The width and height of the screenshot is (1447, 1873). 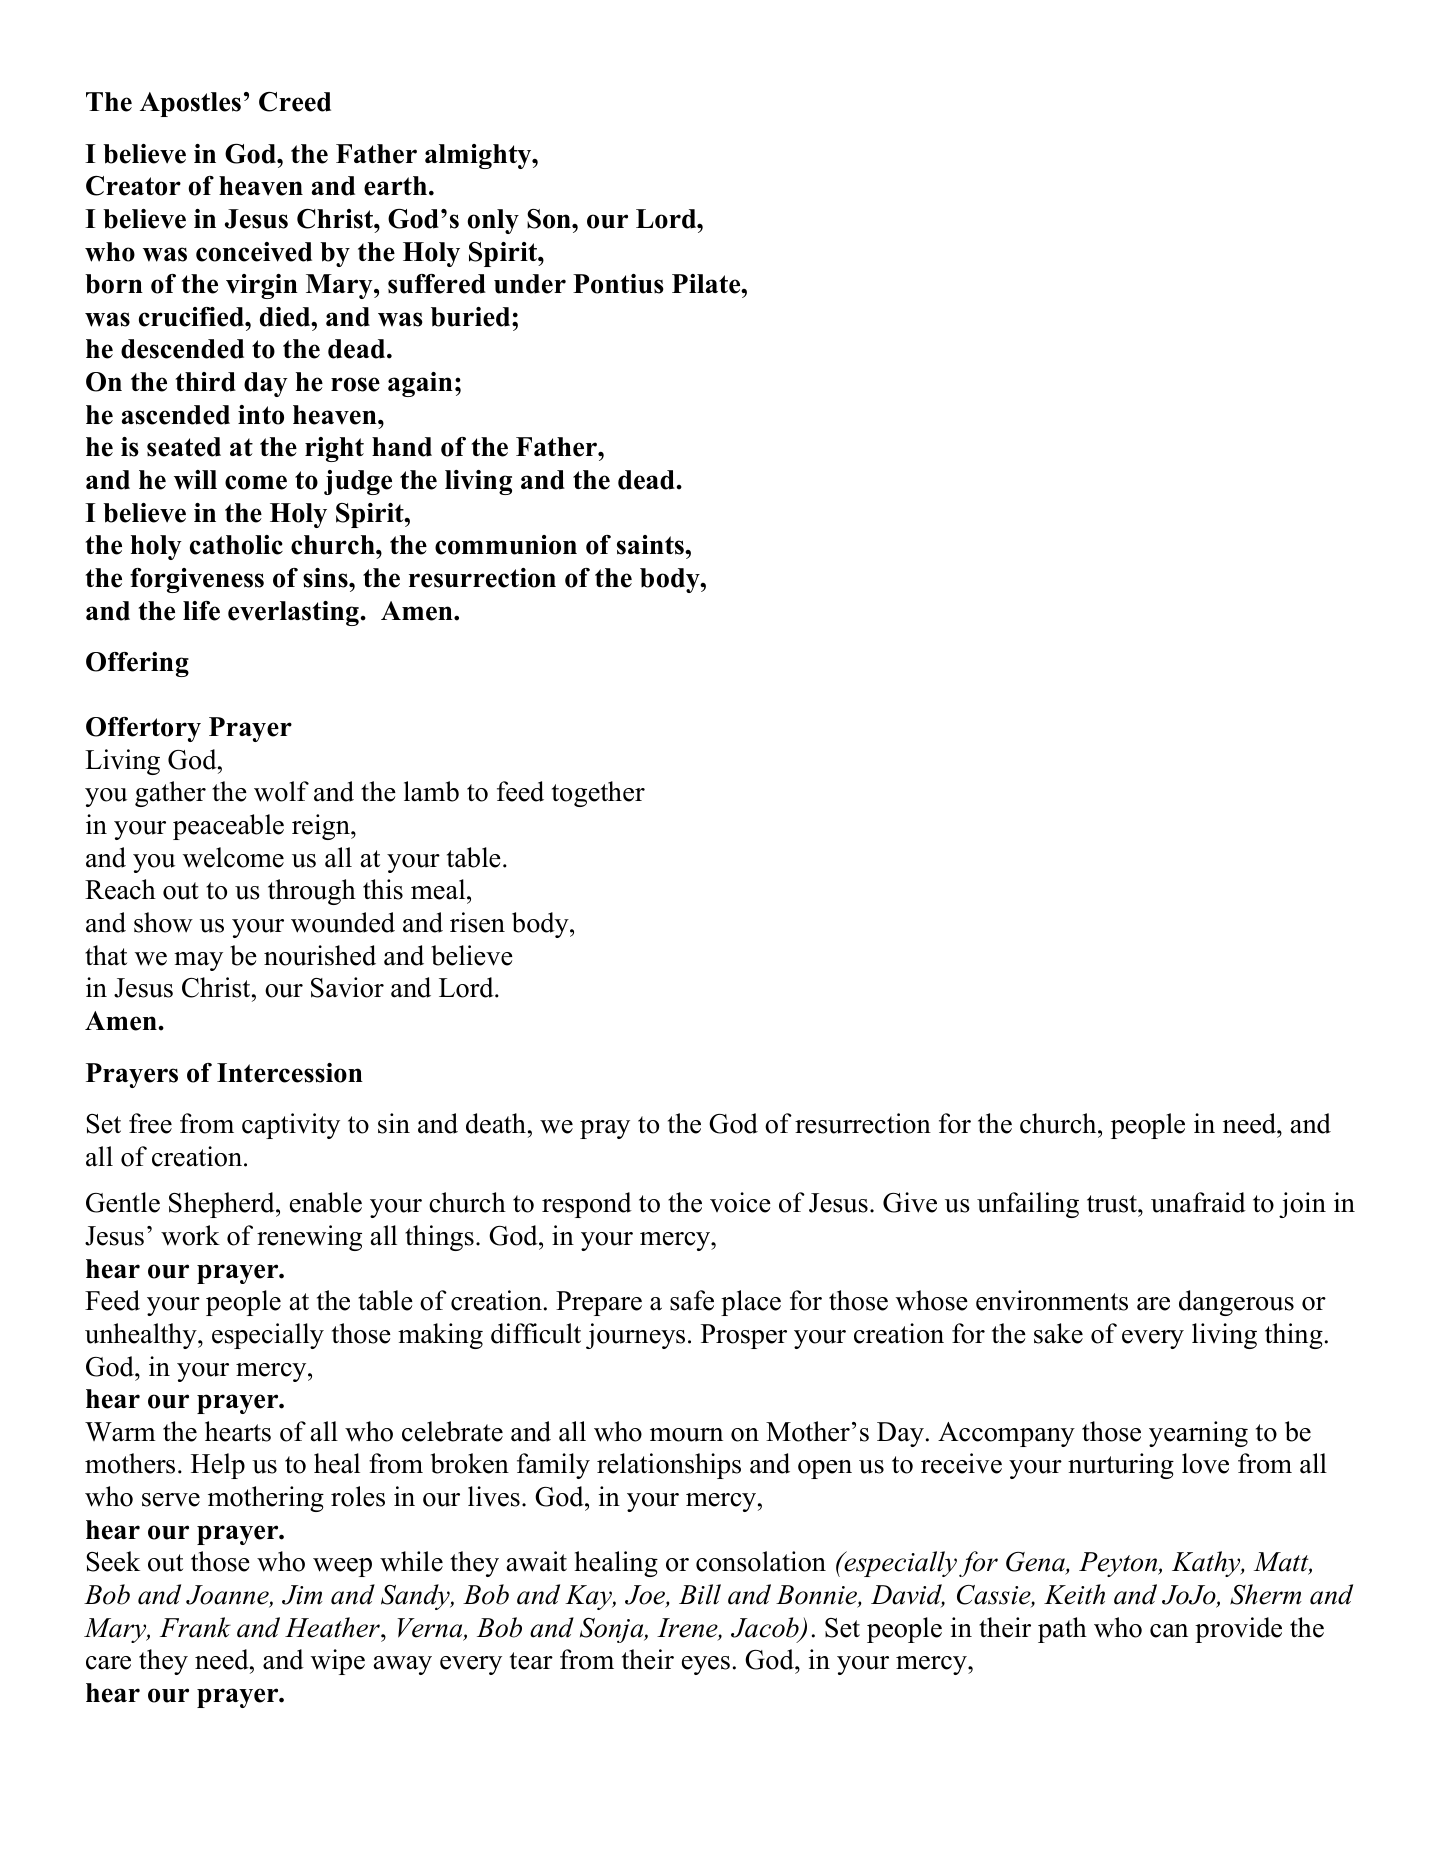 What do you see at coordinates (1198, 1202) in the screenshot?
I see `unafraid` at bounding box center [1198, 1202].
